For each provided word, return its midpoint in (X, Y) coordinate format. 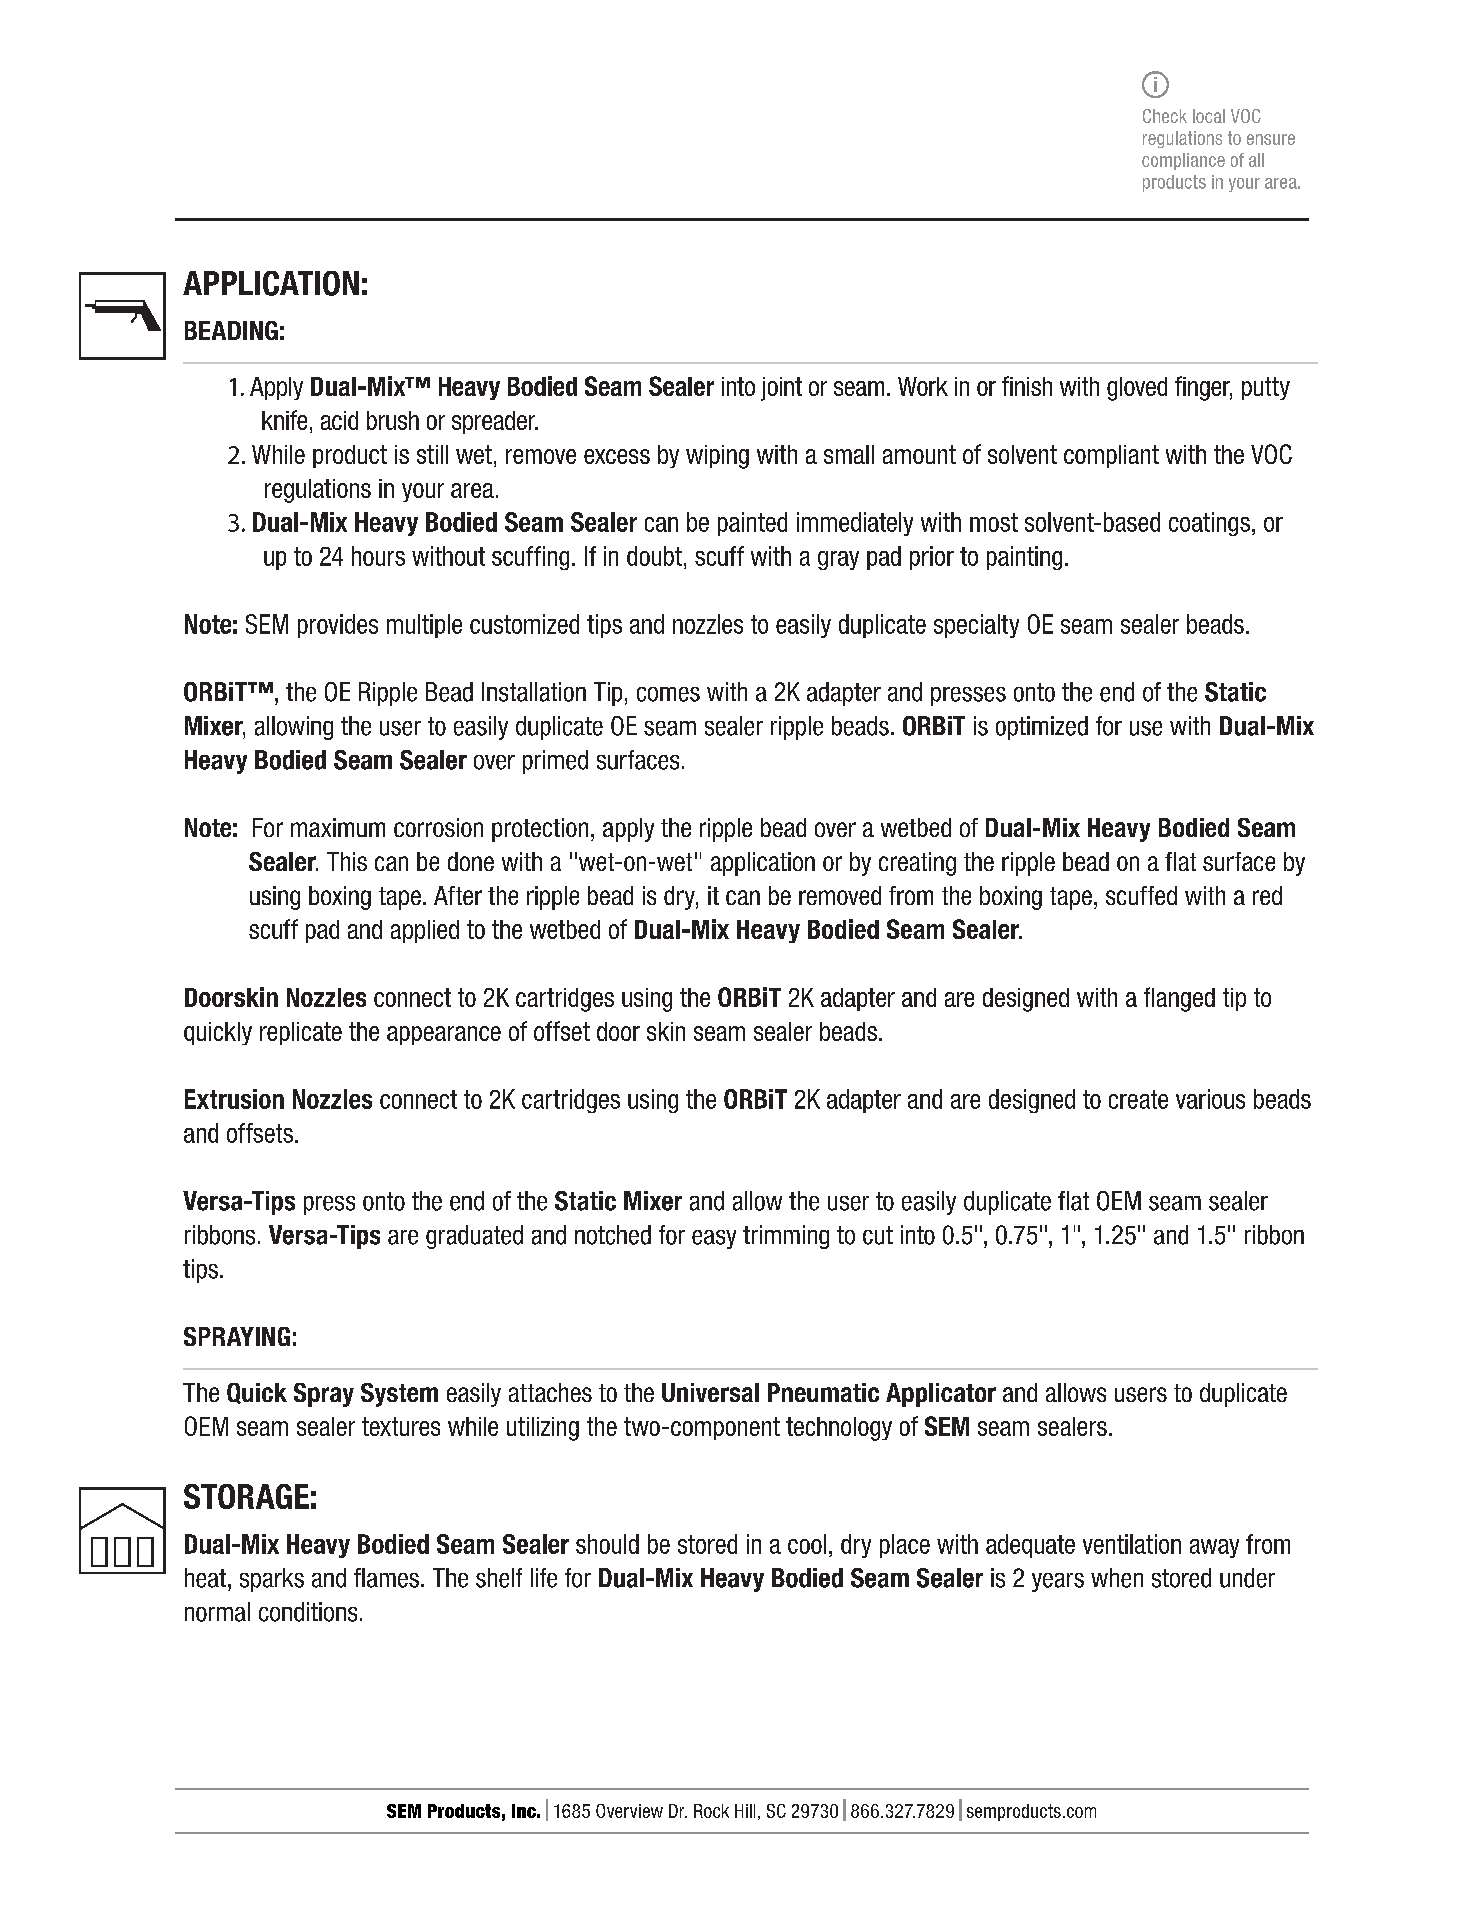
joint (781, 389)
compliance (1183, 161)
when (1117, 1578)
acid (339, 420)
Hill (745, 1811)
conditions (308, 1612)
